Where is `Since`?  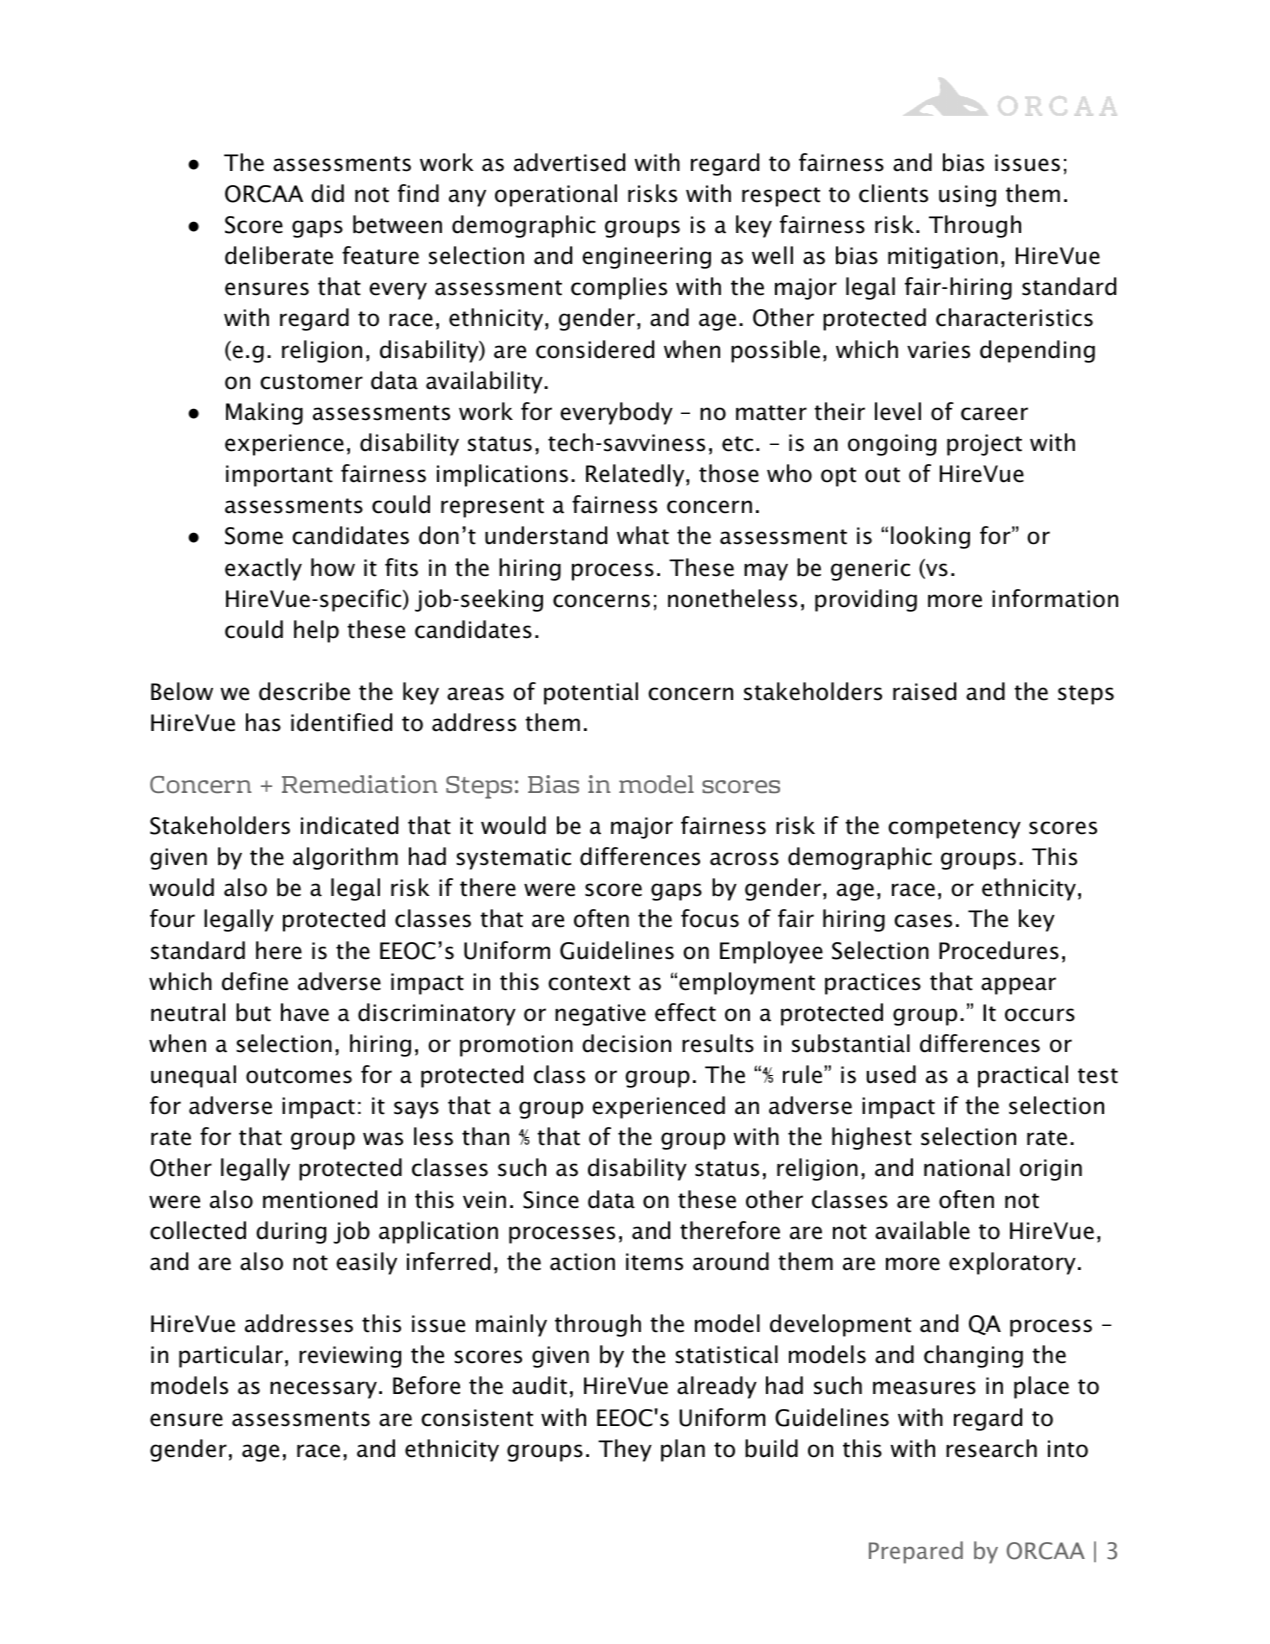
Since is located at coordinates (551, 1200).
